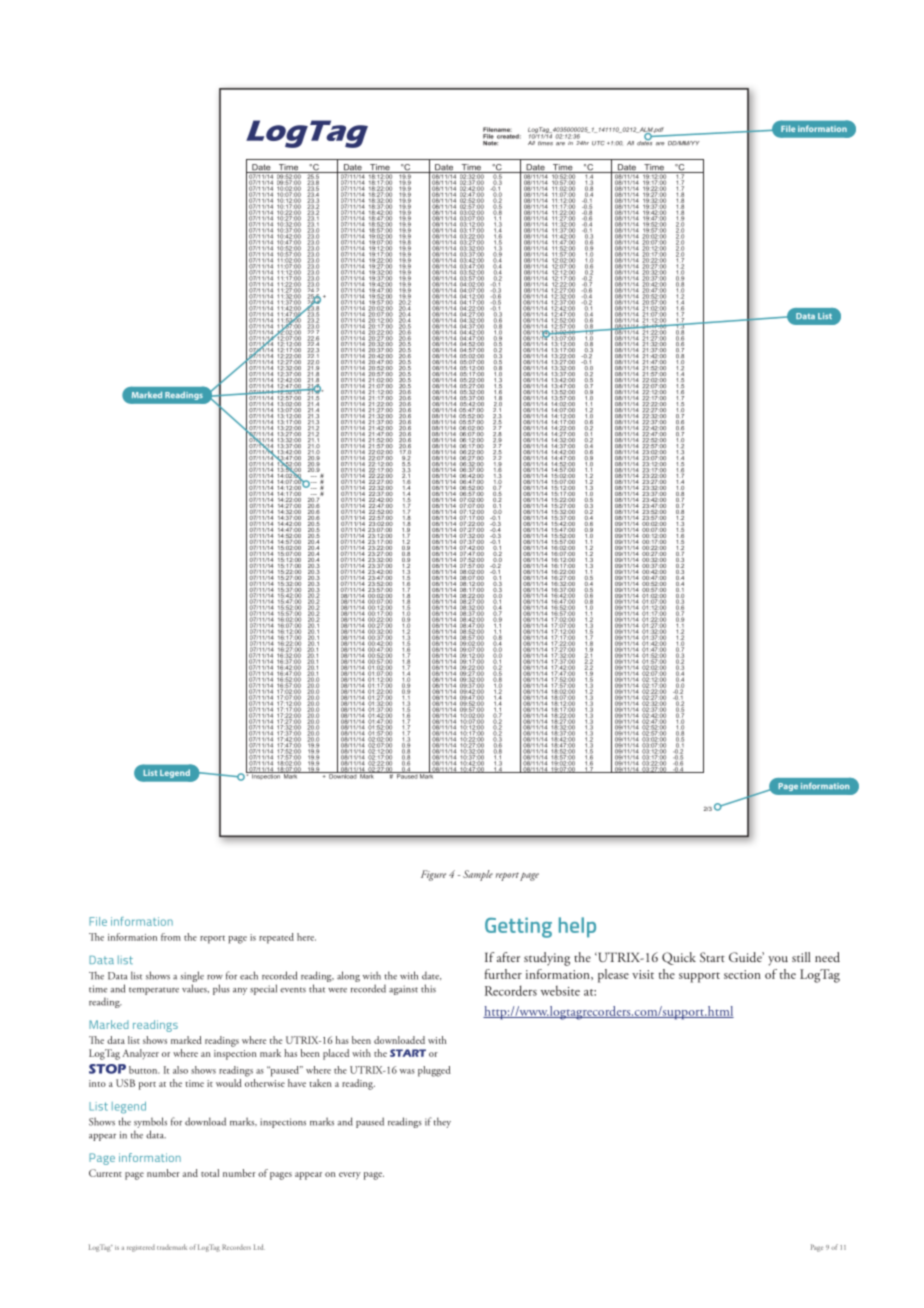 This page has width=924, height=1308. I want to click on UTC, so click(598, 143).
